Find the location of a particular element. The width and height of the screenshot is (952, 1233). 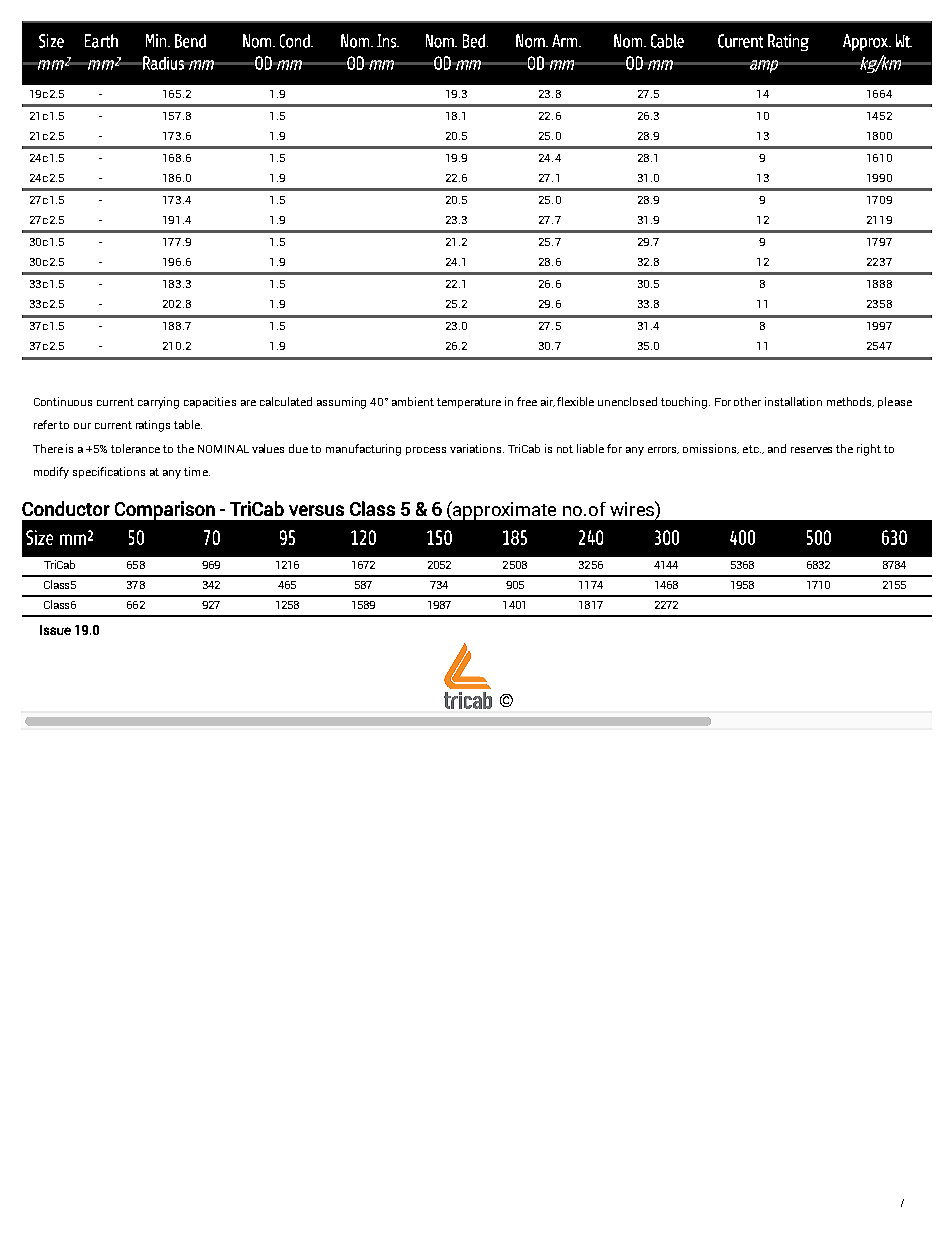

Cable is located at coordinates (667, 41).
